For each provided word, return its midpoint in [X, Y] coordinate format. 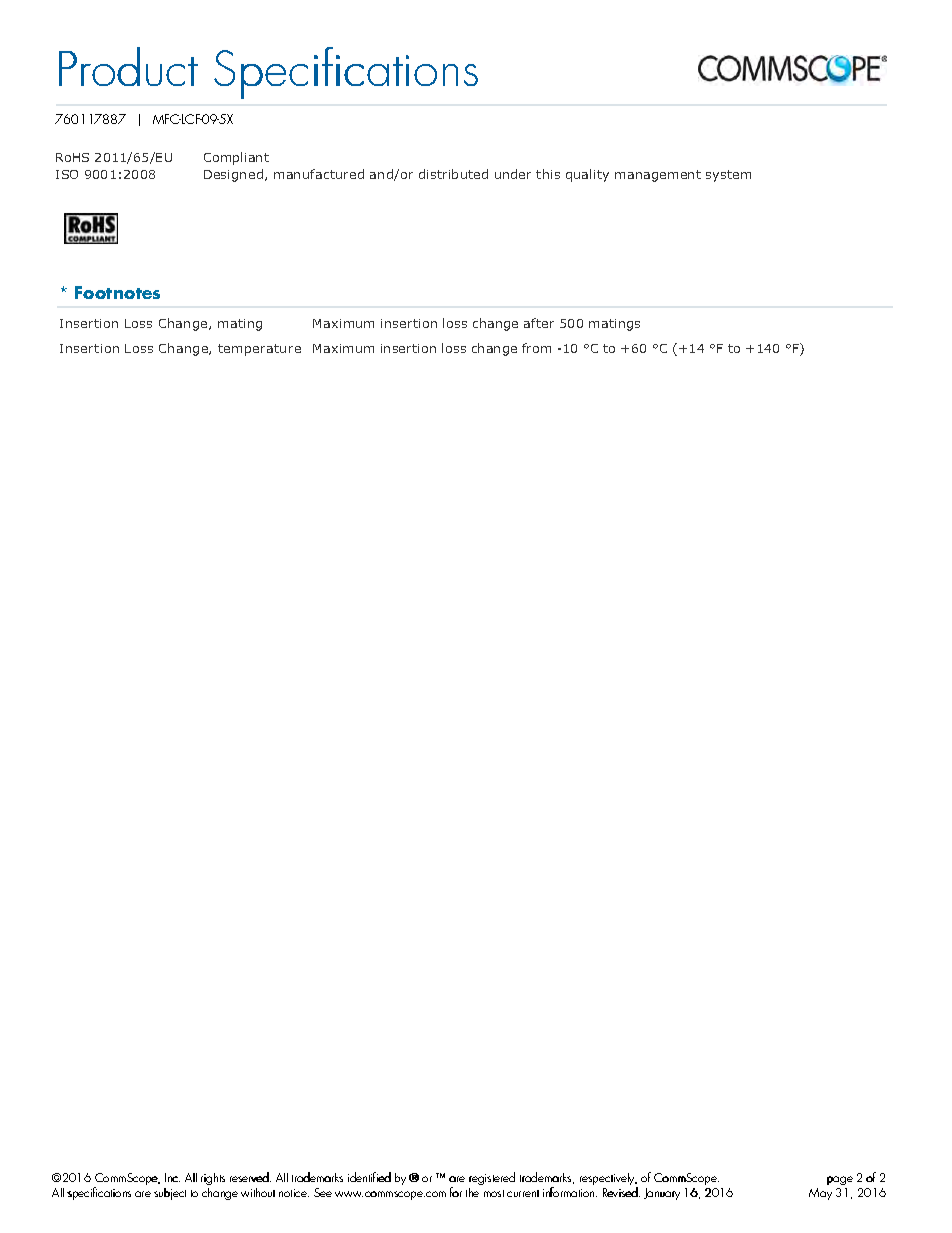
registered [492, 1180]
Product [128, 66]
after [539, 323]
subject [170, 1194]
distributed [453, 174]
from [536, 348]
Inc [172, 1177]
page [840, 1182]
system [728, 176]
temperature [259, 350]
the [472, 1192]
